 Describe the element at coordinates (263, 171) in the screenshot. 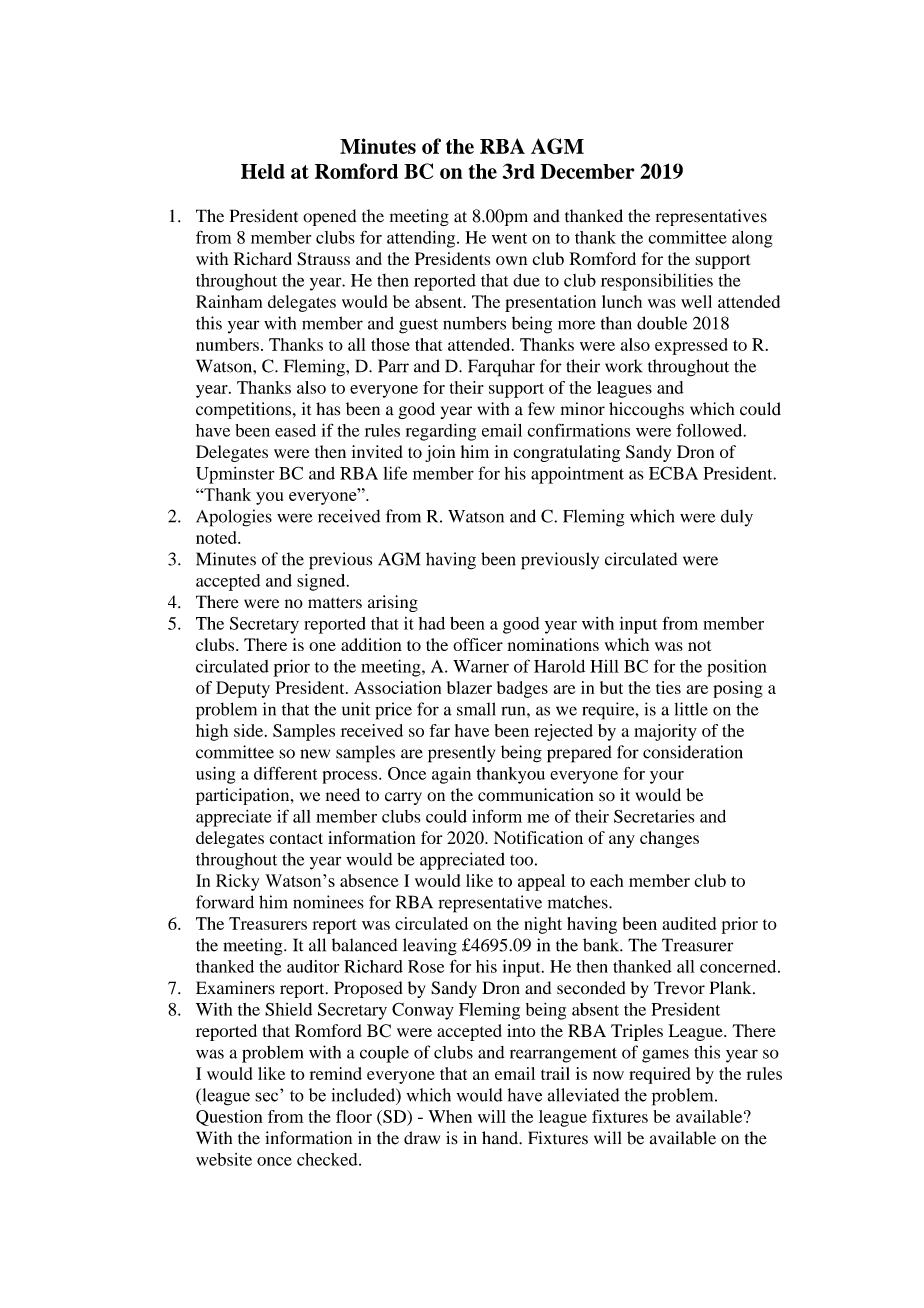

I see `Held` at that location.
